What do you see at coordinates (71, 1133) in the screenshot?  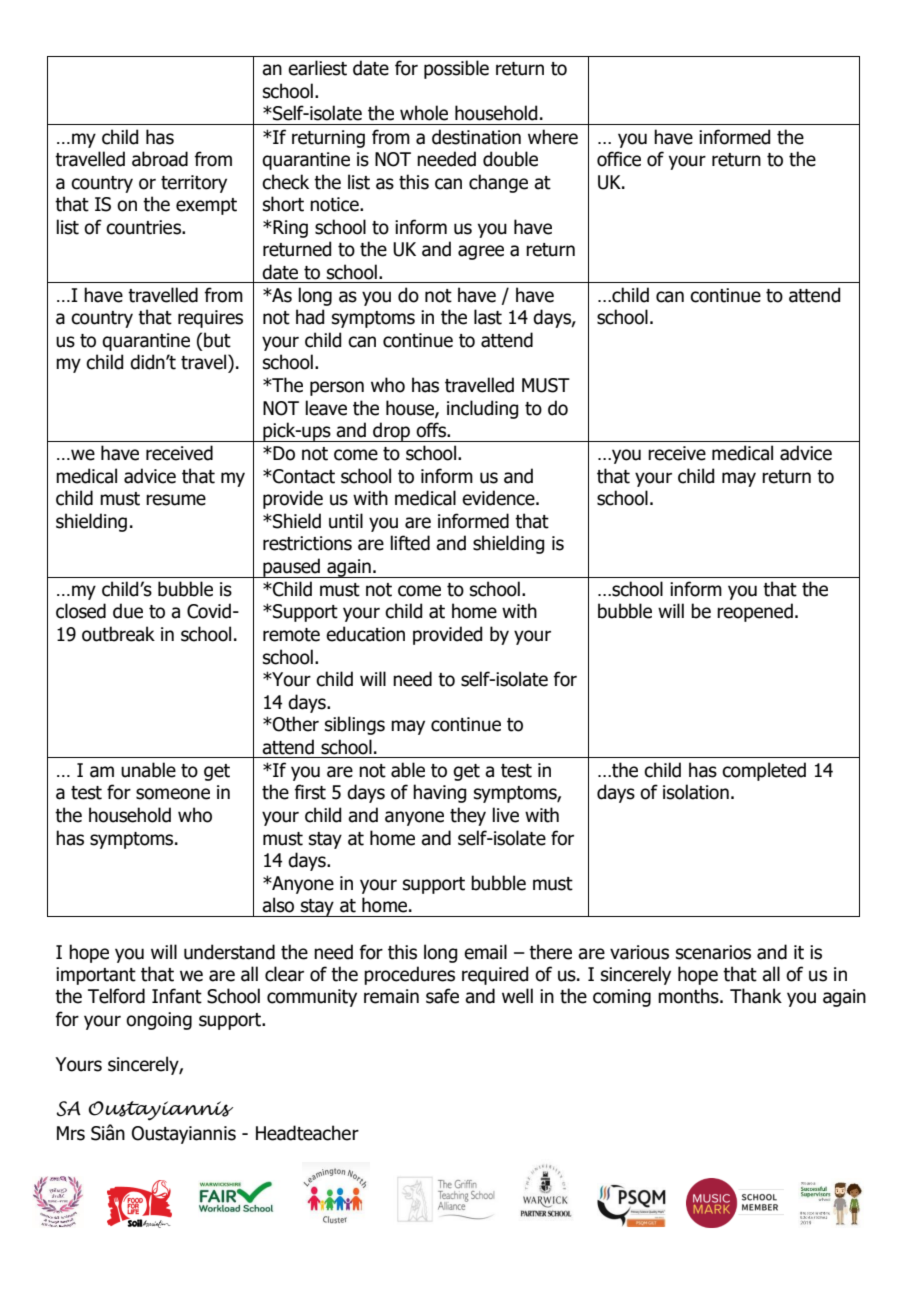 I see `Mrs` at bounding box center [71, 1133].
